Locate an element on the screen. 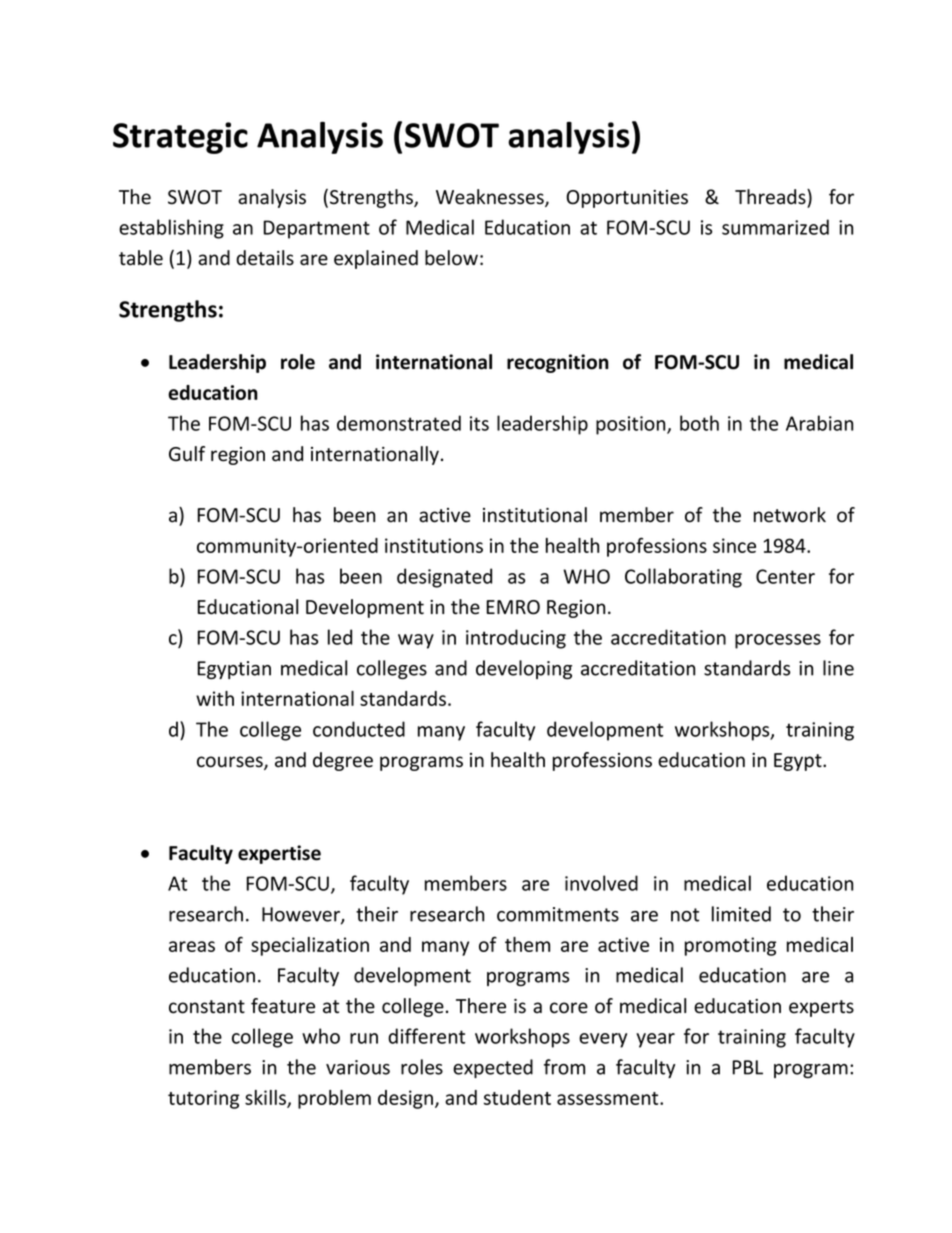 Image resolution: width=952 pixels, height=1233 pixels. processes is located at coordinates (778, 641).
